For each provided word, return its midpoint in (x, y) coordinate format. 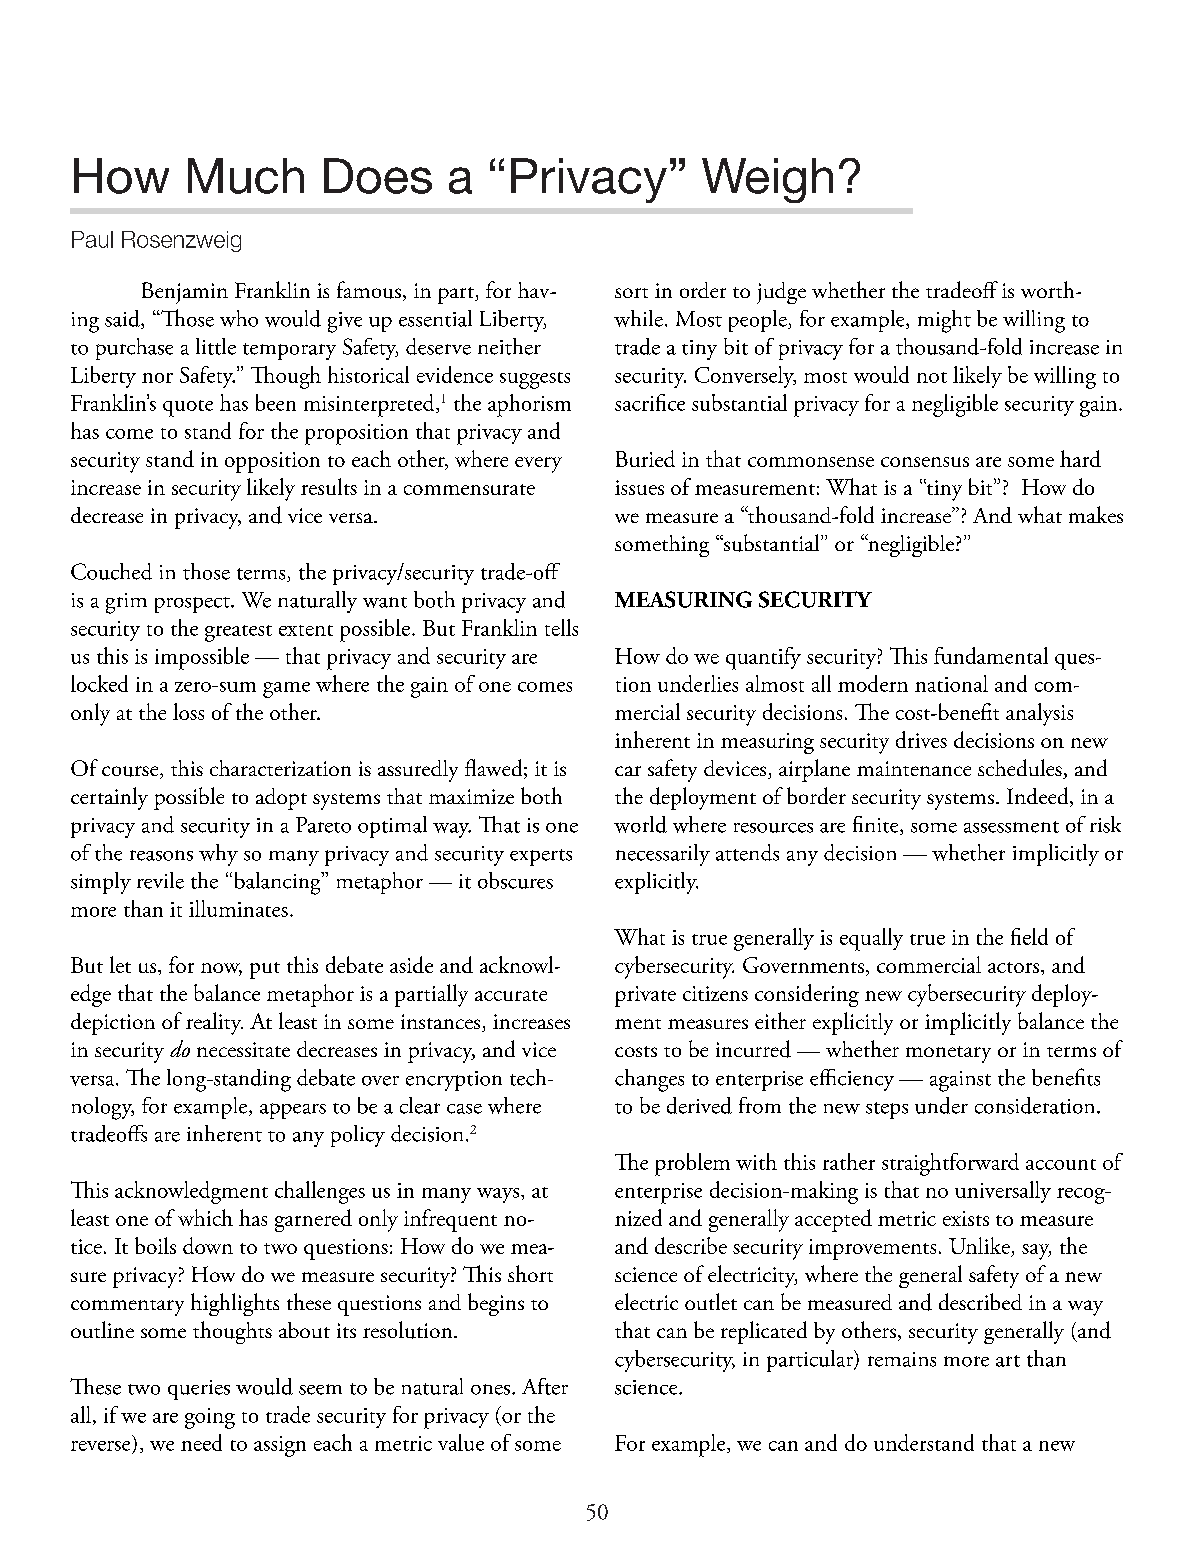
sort (631, 293)
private (645, 996)
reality (214, 1023)
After (545, 1386)
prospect (193, 605)
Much (246, 176)
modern (873, 683)
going (210, 1418)
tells (561, 627)
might (944, 321)
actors (1015, 967)
